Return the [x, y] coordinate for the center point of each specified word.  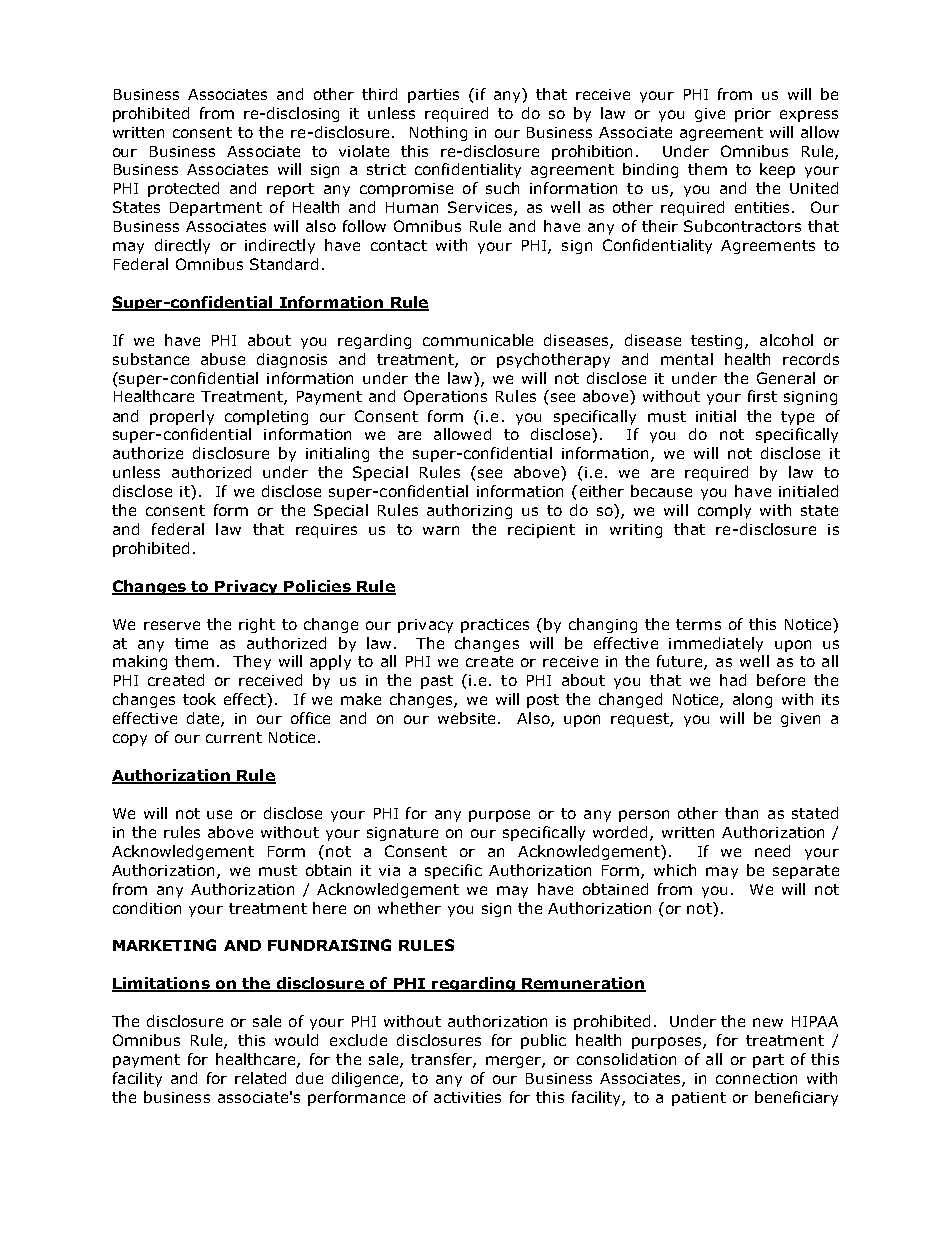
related [260, 1078]
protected [183, 189]
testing [718, 342]
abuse [223, 359]
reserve [172, 625]
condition [147, 908]
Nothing [438, 133]
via [389, 870]
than [741, 813]
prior [753, 115]
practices [495, 626]
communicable [478, 340]
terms [698, 624]
